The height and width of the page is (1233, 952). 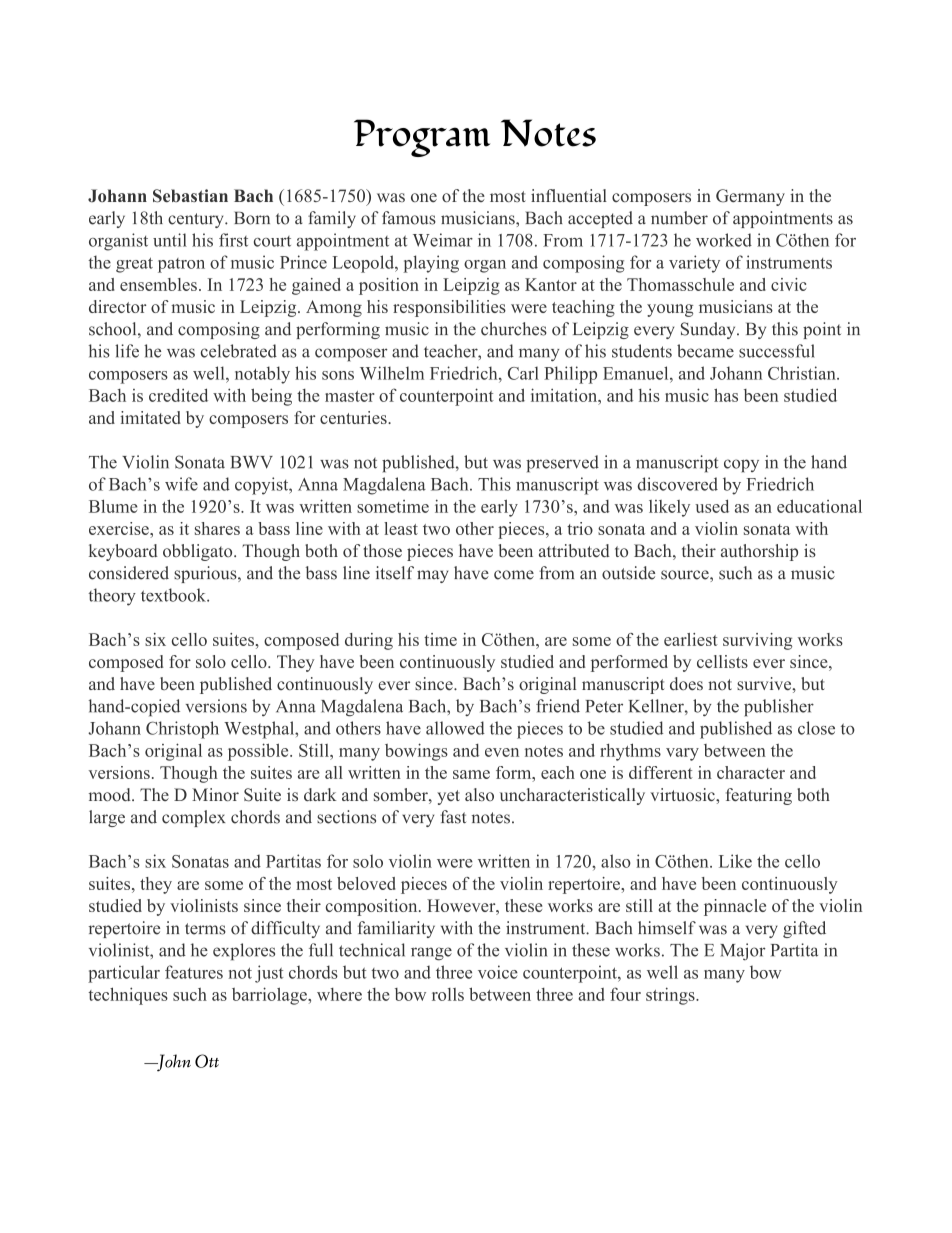 What do you see at coordinates (677, 484) in the page?
I see `discovered` at bounding box center [677, 484].
